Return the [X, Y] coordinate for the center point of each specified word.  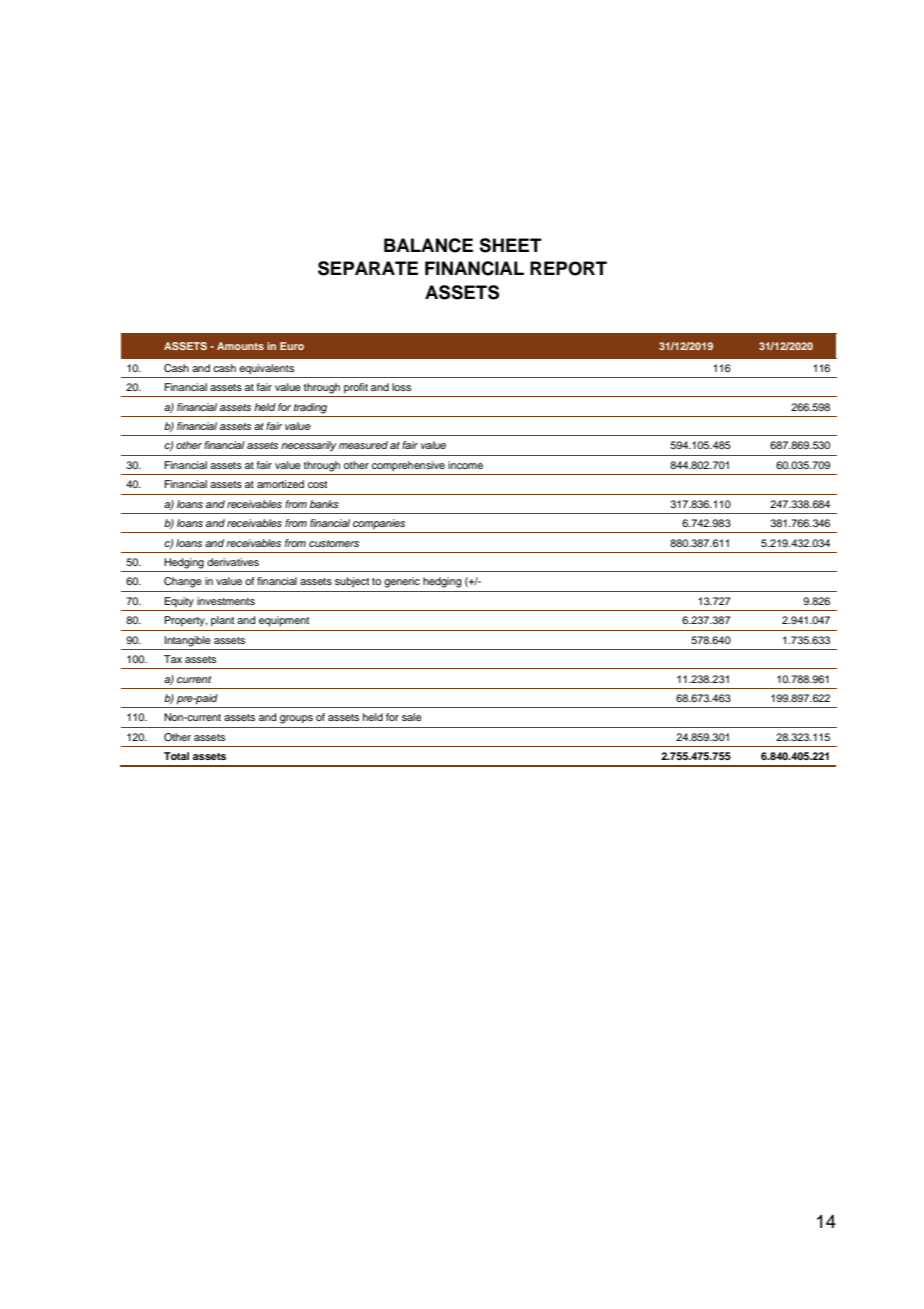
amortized [280, 484]
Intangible [188, 641]
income [465, 465]
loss [401, 387]
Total [176, 756]
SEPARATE [368, 268]
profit [356, 388]
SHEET [510, 245]
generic [402, 582]
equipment [284, 621]
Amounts [240, 346]
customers [334, 543]
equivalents [266, 369]
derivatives [233, 562]
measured [363, 445]
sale [412, 717]
